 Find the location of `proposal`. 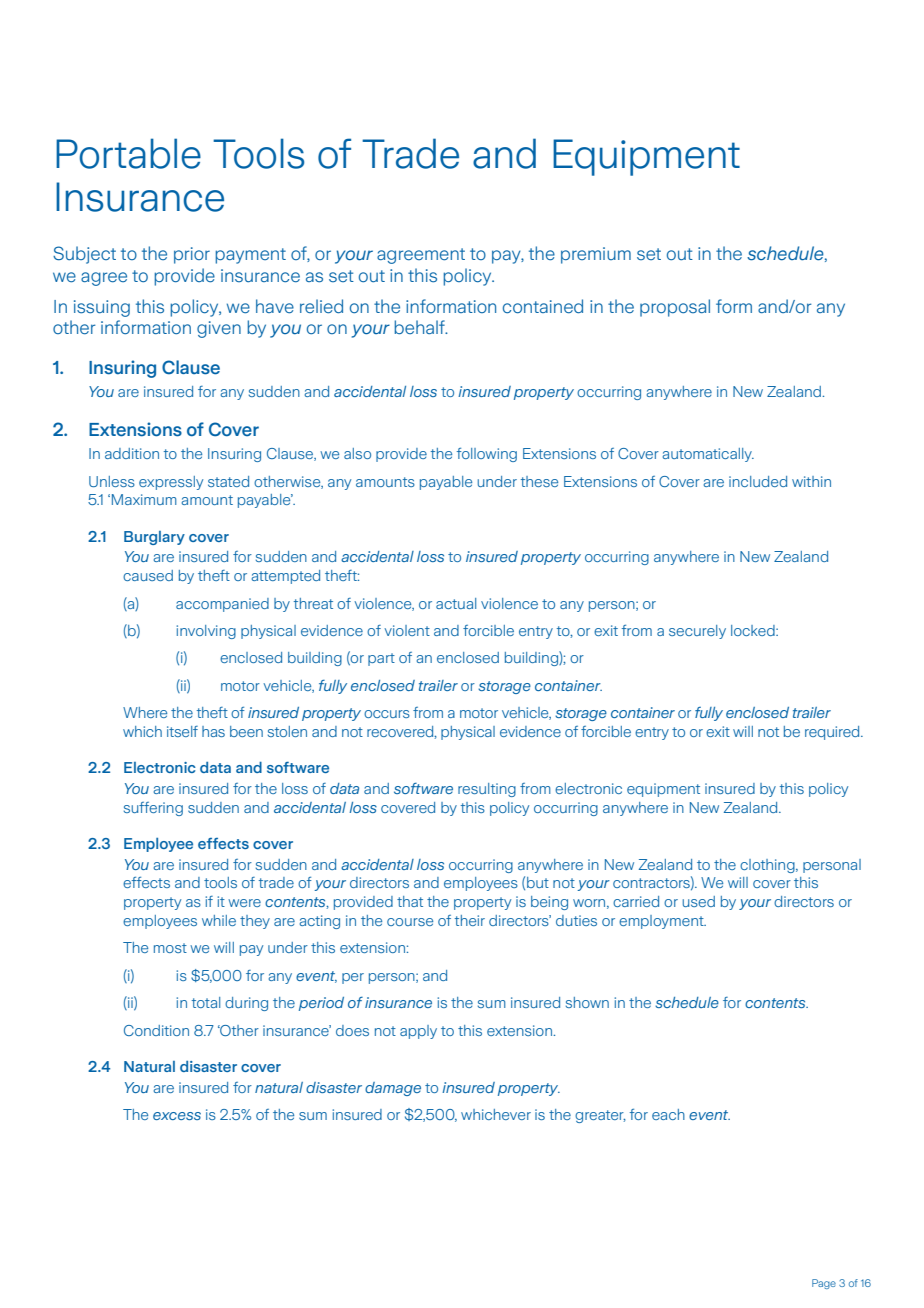

proposal is located at coordinates (675, 308).
